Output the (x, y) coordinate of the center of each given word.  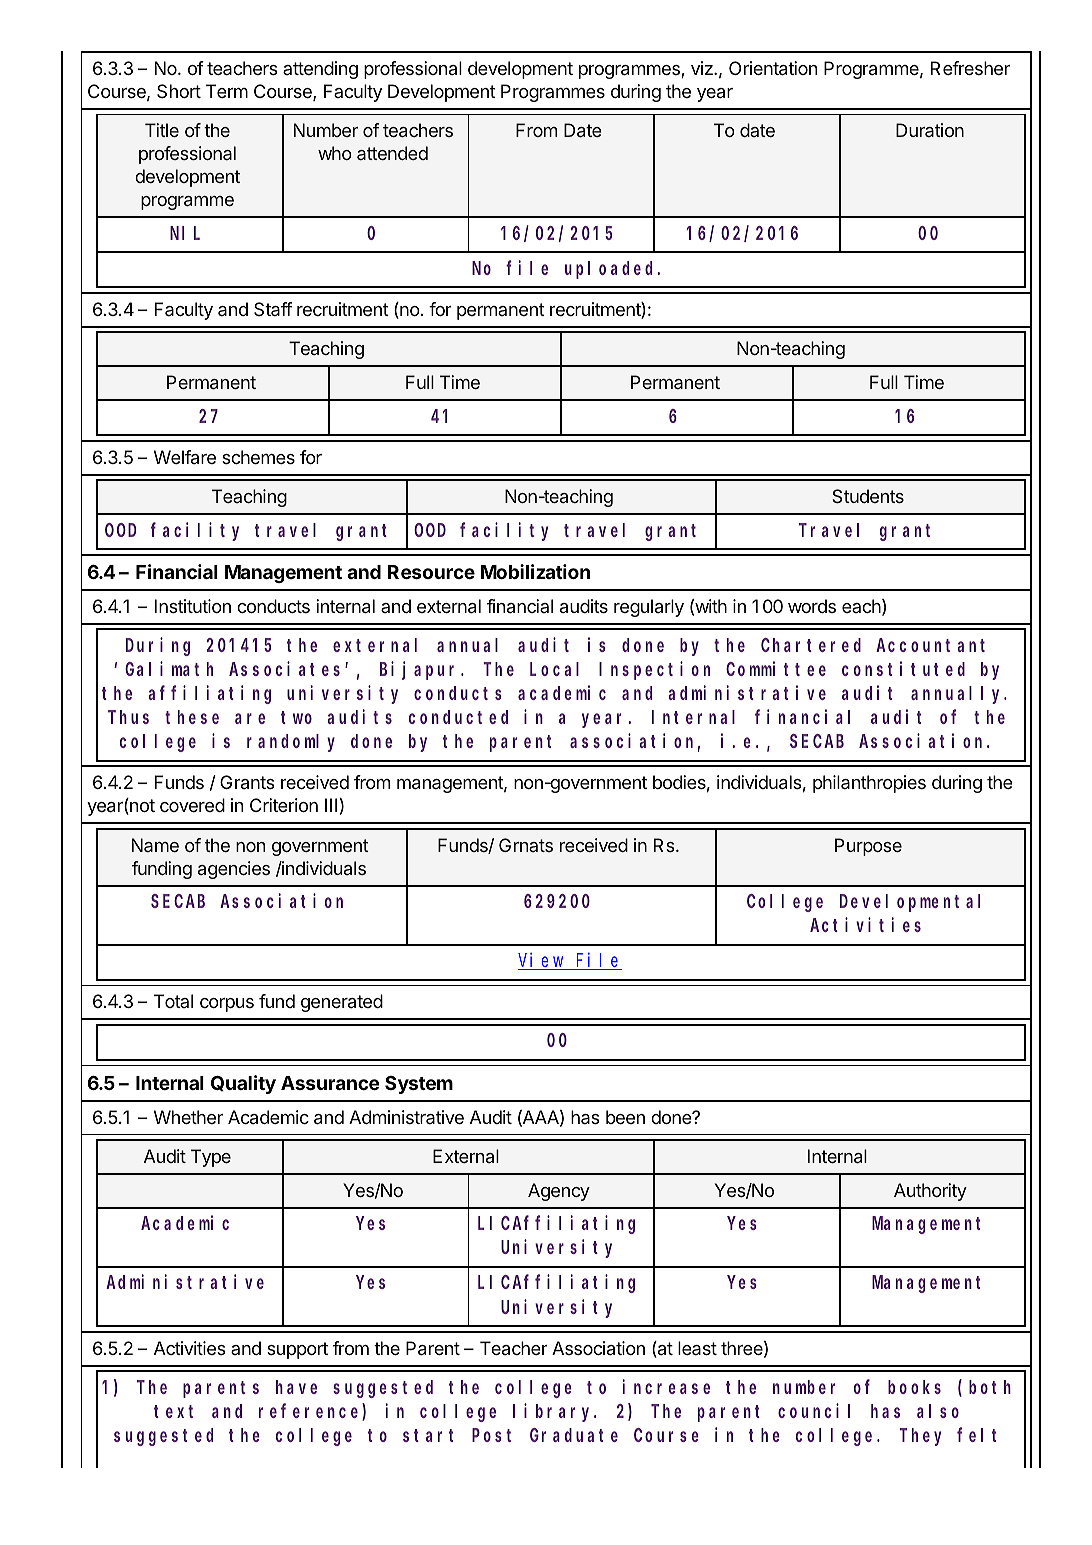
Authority (930, 1192)
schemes (258, 457)
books (914, 1387)
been (625, 1117)
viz (703, 68)
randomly (291, 743)
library (554, 1412)
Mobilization (535, 571)
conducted (458, 717)
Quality (243, 1084)
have (296, 1387)
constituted (903, 668)
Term (227, 91)
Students (868, 496)
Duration (930, 130)
